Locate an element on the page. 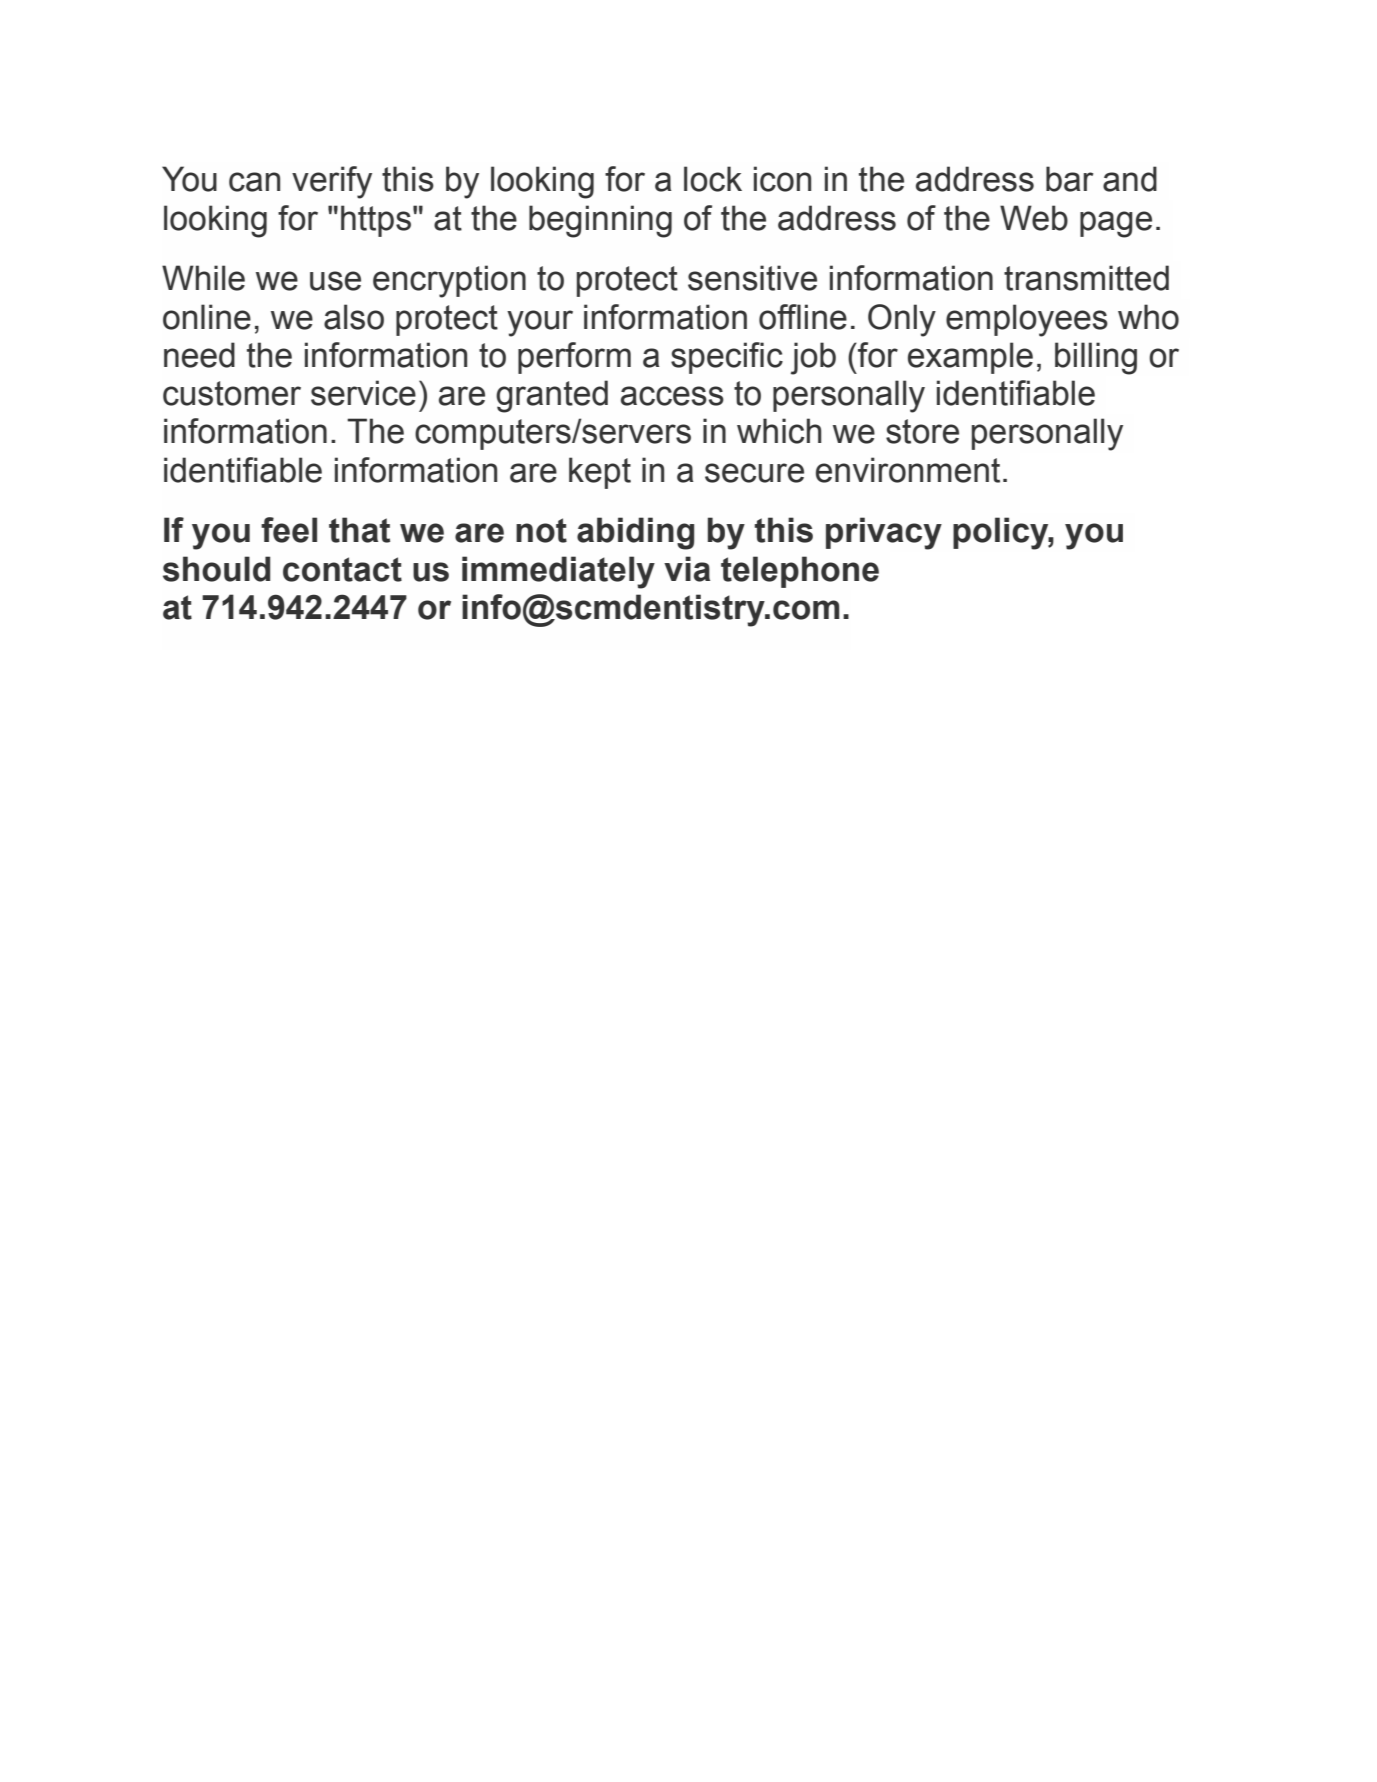 The image size is (1377, 1782). contact is located at coordinates (342, 569).
